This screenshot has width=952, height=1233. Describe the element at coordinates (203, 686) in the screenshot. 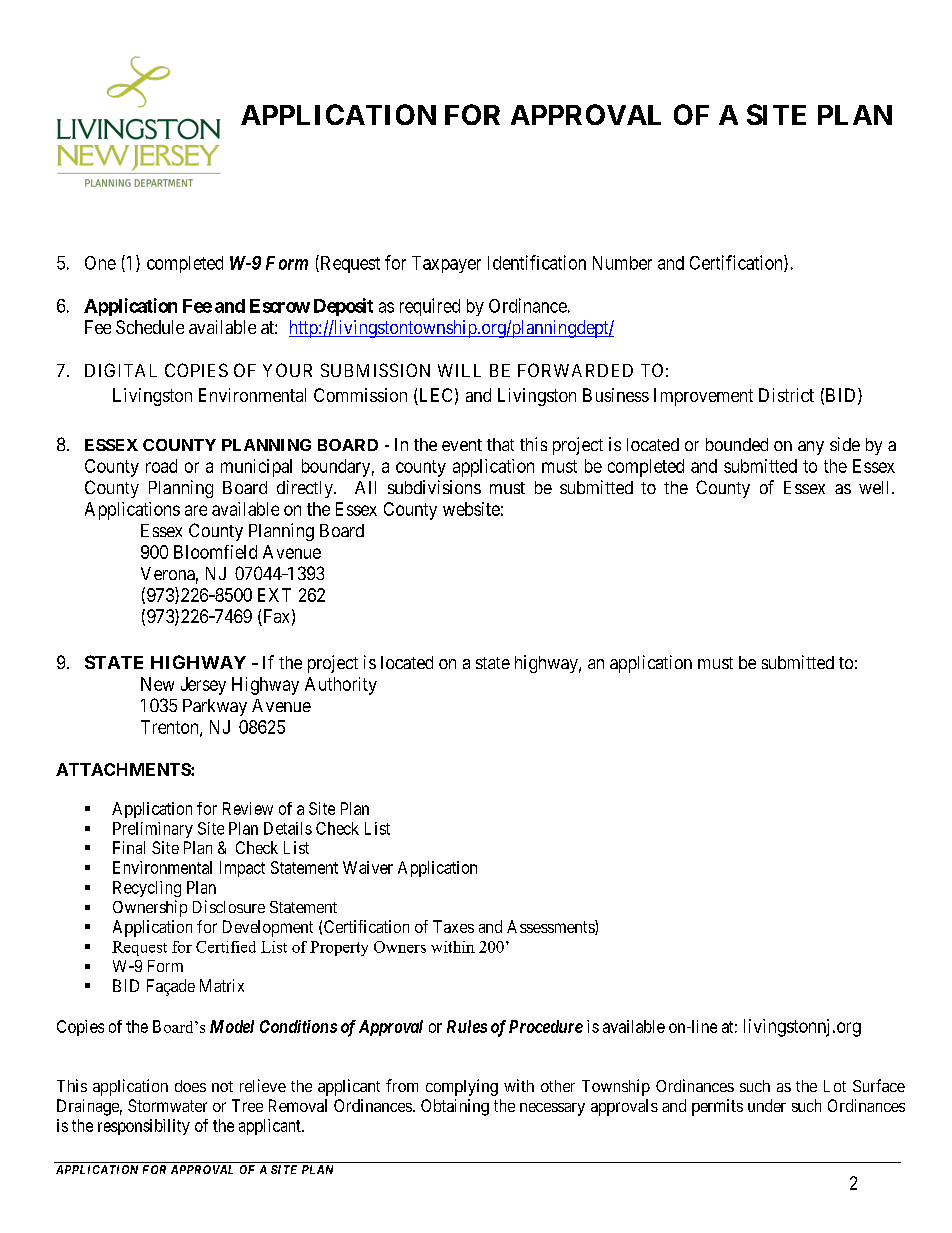

I see `Jersey` at that location.
